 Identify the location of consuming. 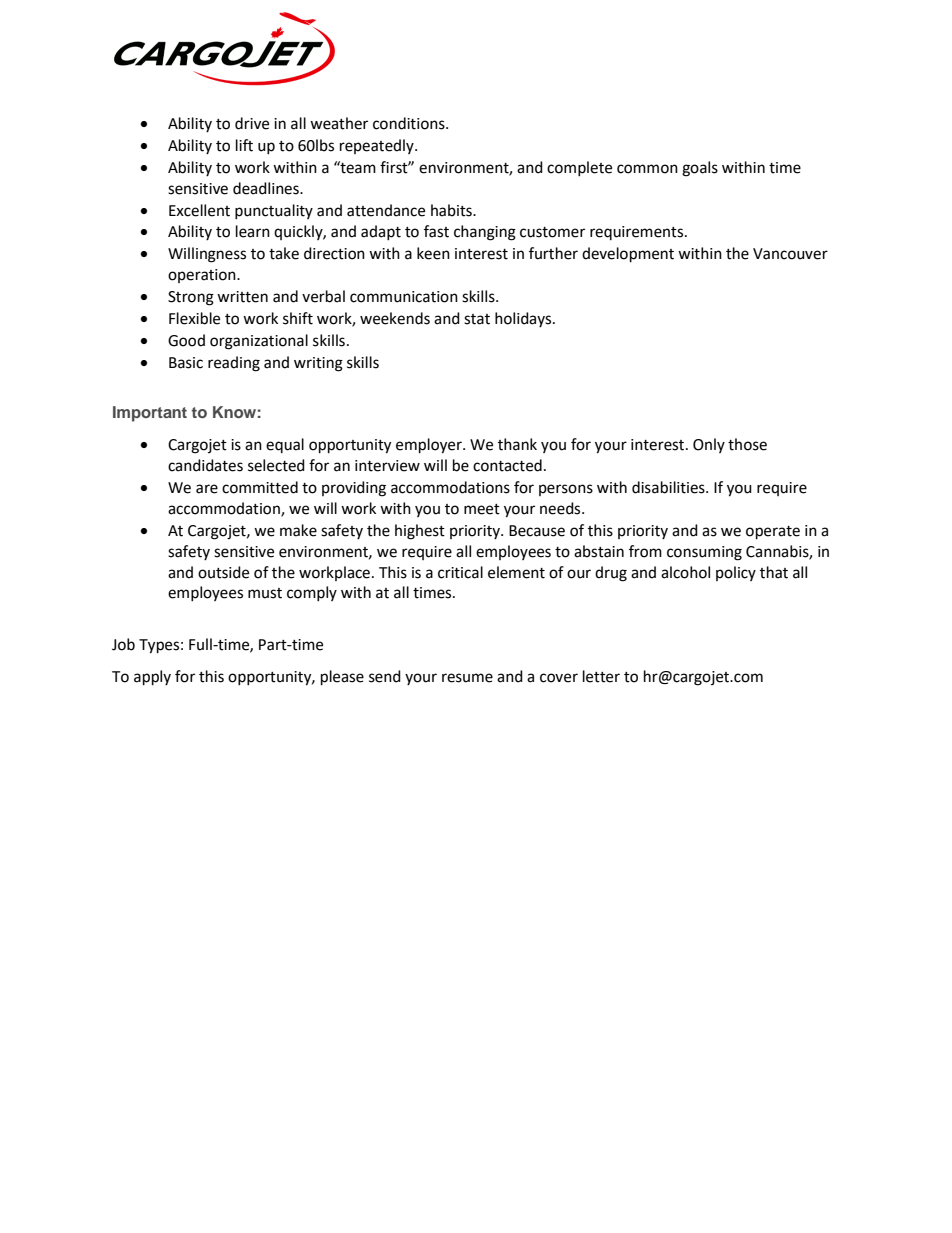
(704, 553).
